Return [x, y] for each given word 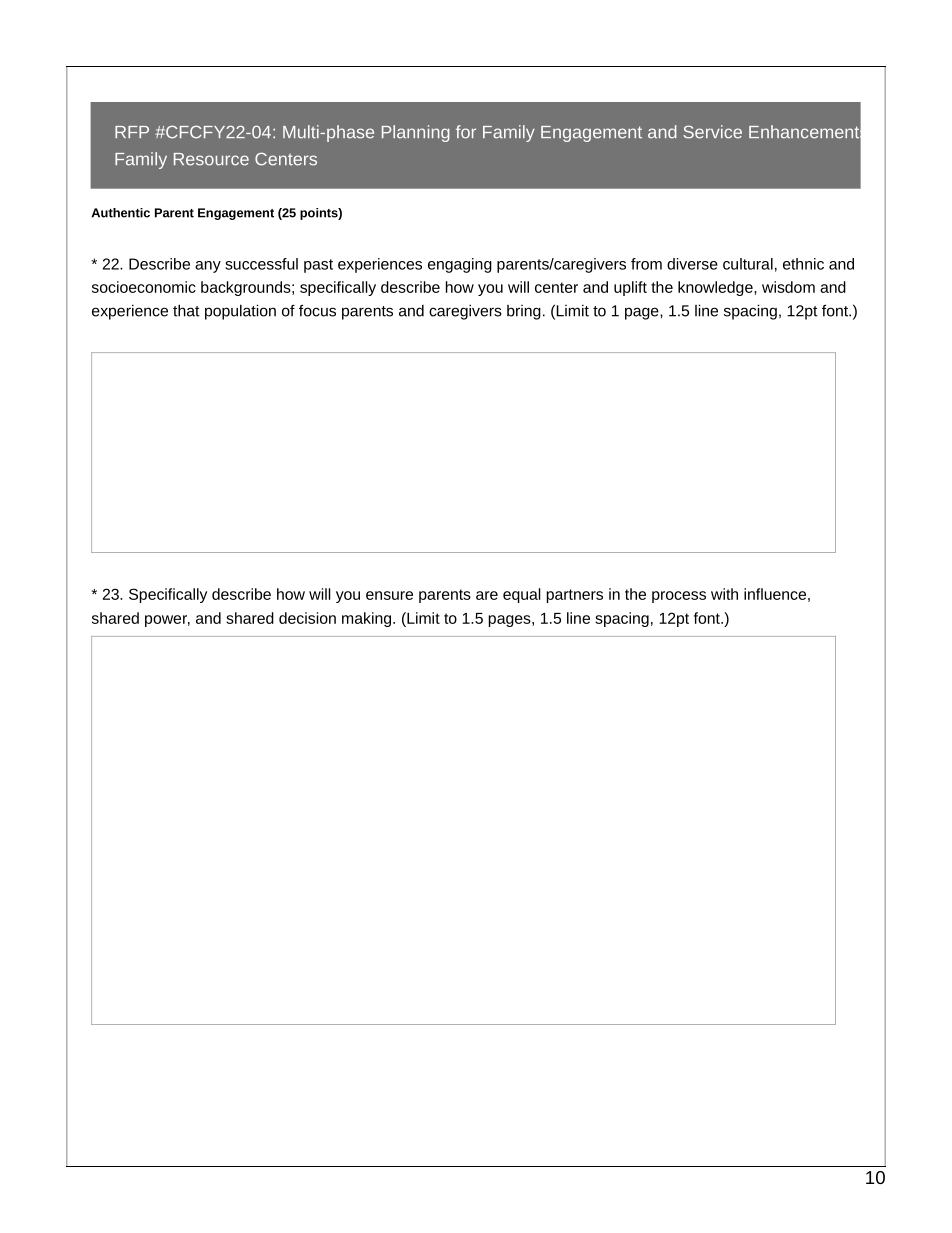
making [368, 619]
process [679, 597]
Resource [211, 159]
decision [307, 618]
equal [522, 595]
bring [524, 312]
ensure [389, 595]
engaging [460, 265]
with [724, 594]
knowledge [716, 288]
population [240, 312]
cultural [748, 264]
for [466, 132]
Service [712, 132]
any [208, 267]
